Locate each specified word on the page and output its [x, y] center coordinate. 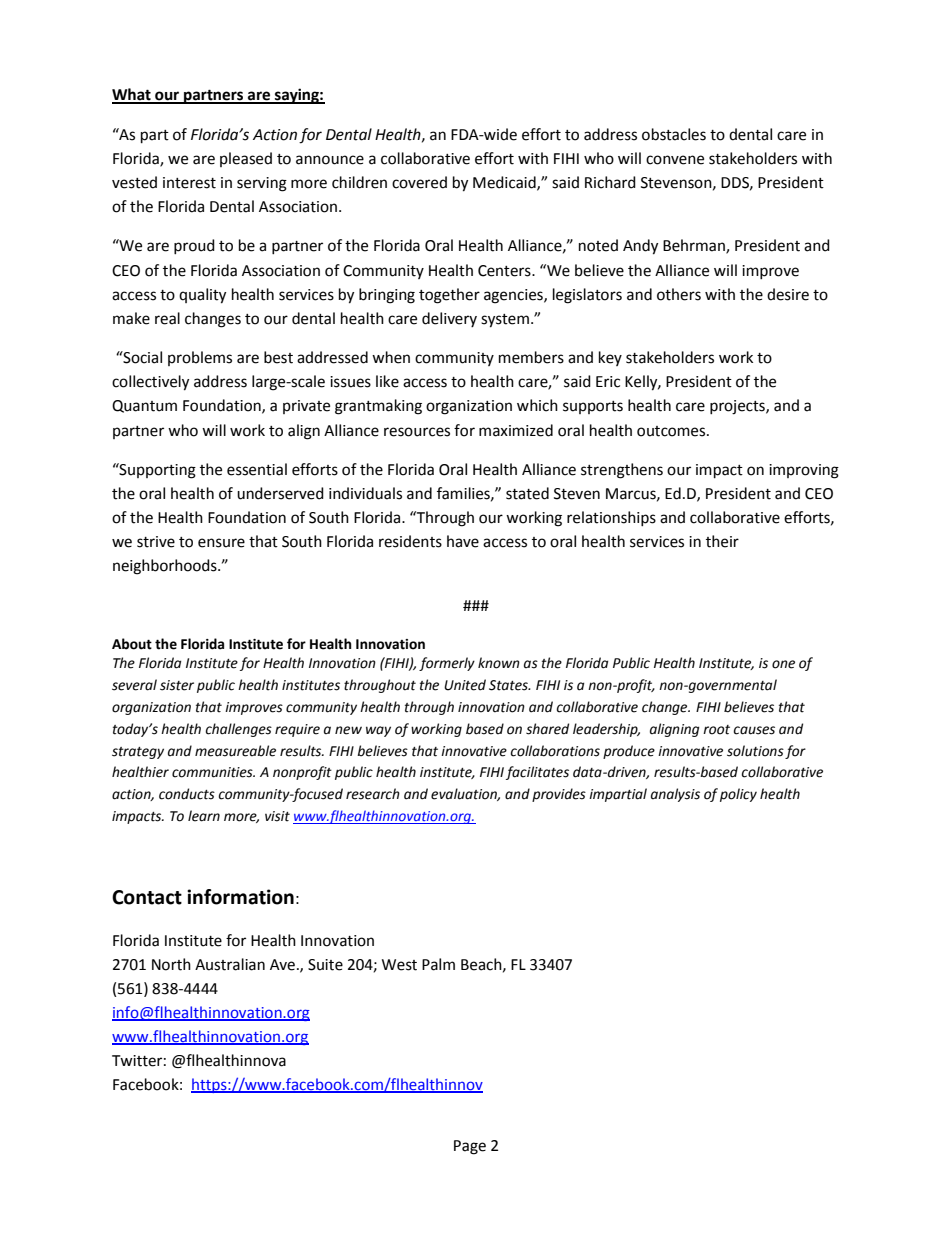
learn [204, 816]
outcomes [672, 431]
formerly [447, 664]
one [783, 664]
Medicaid [505, 183]
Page [470, 1147]
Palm [438, 964]
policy [738, 795]
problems [200, 358]
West [399, 965]
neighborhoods [166, 567]
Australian [230, 964]
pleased [246, 159]
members [531, 357]
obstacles [674, 134]
